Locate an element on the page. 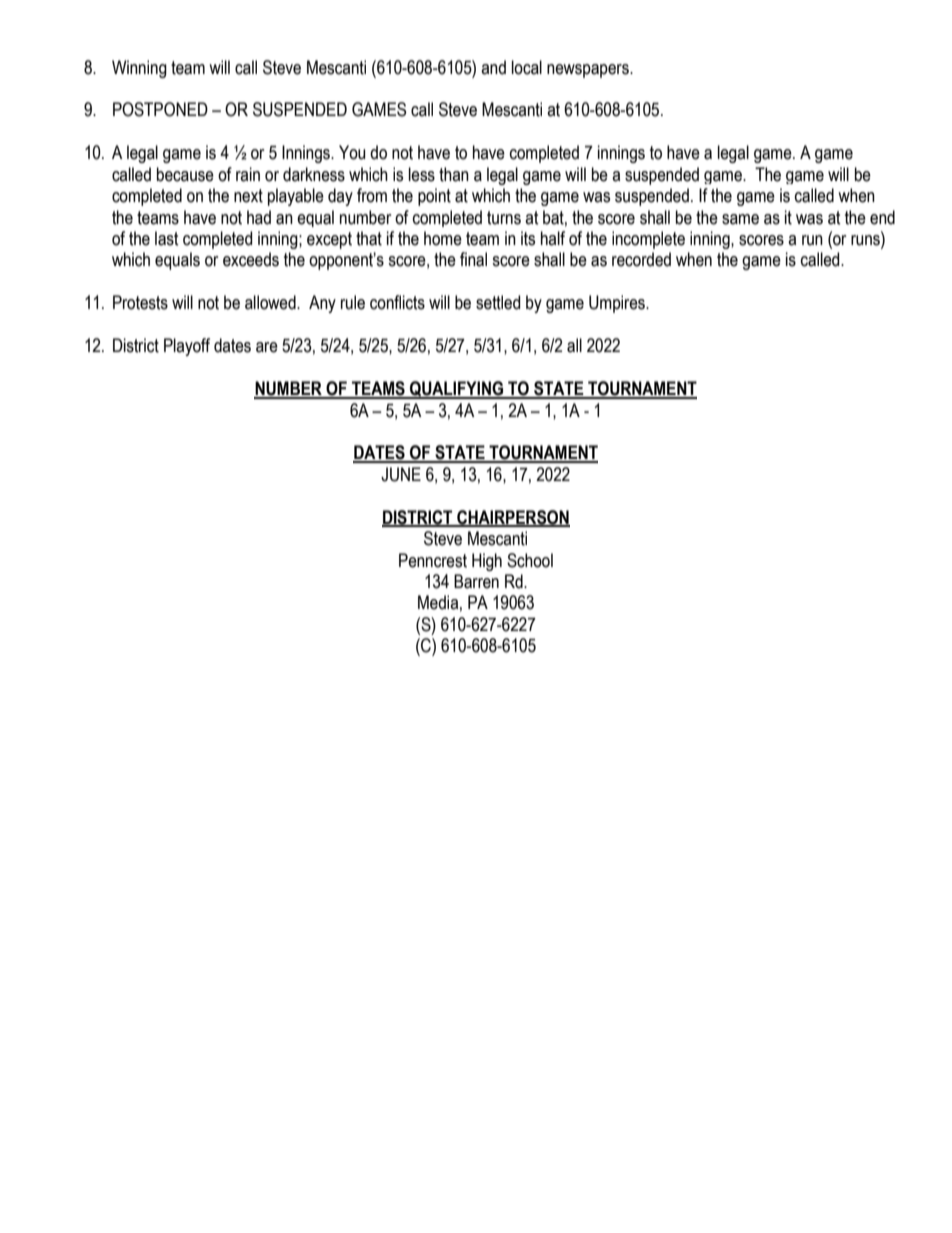  Barren is located at coordinates (476, 581).
